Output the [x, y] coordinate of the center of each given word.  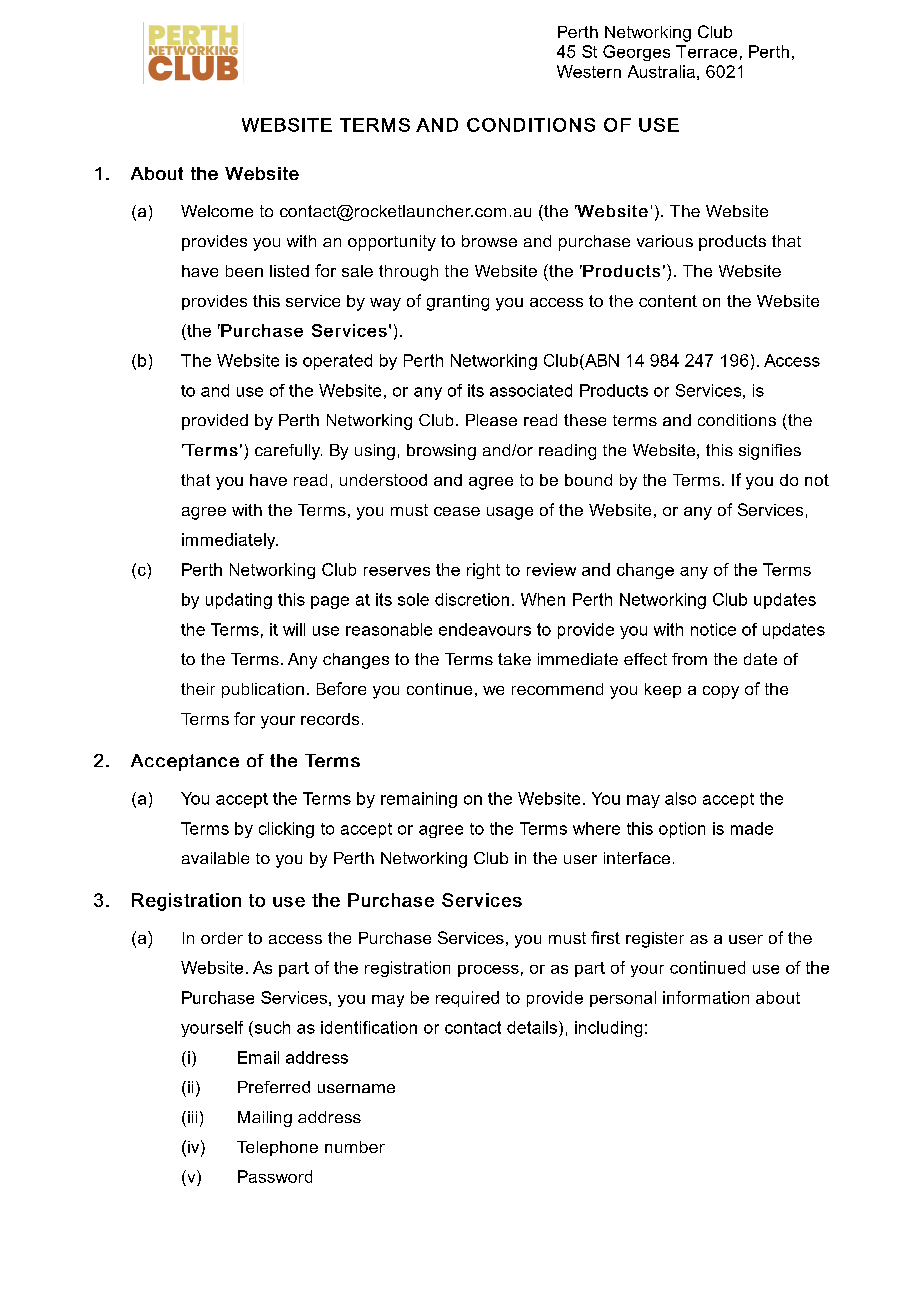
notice [713, 629]
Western [589, 71]
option [682, 830]
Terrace [706, 51]
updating [239, 601]
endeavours [485, 629]
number [355, 1147]
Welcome [217, 211]
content [668, 301]
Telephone [277, 1148]
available [215, 858]
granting [458, 303]
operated [337, 362]
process [488, 971]
